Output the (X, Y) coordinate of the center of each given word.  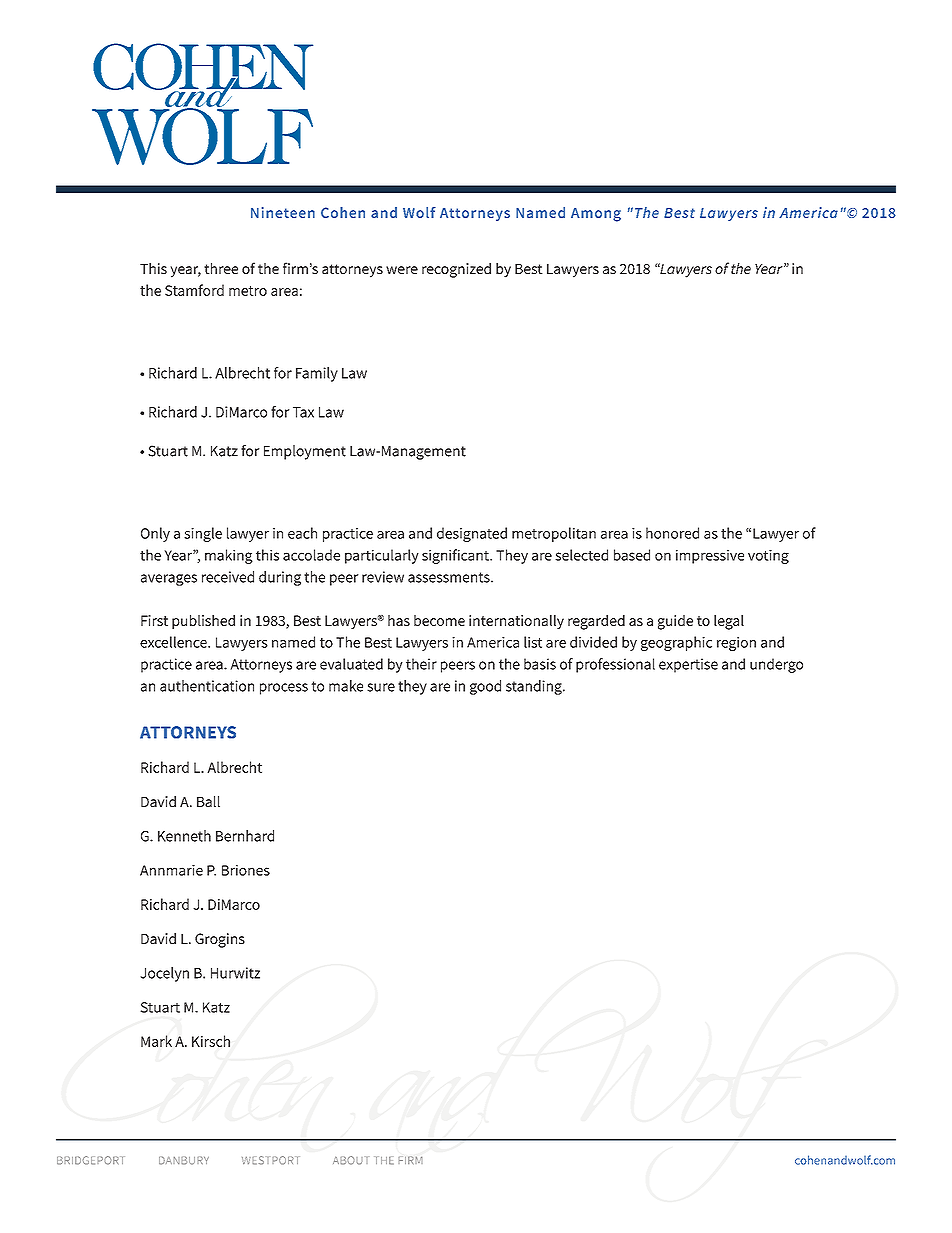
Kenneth (184, 836)
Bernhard (245, 836)
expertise (688, 665)
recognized (456, 270)
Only (155, 534)
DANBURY (184, 1161)
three (221, 268)
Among (596, 215)
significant (456, 556)
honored (672, 533)
